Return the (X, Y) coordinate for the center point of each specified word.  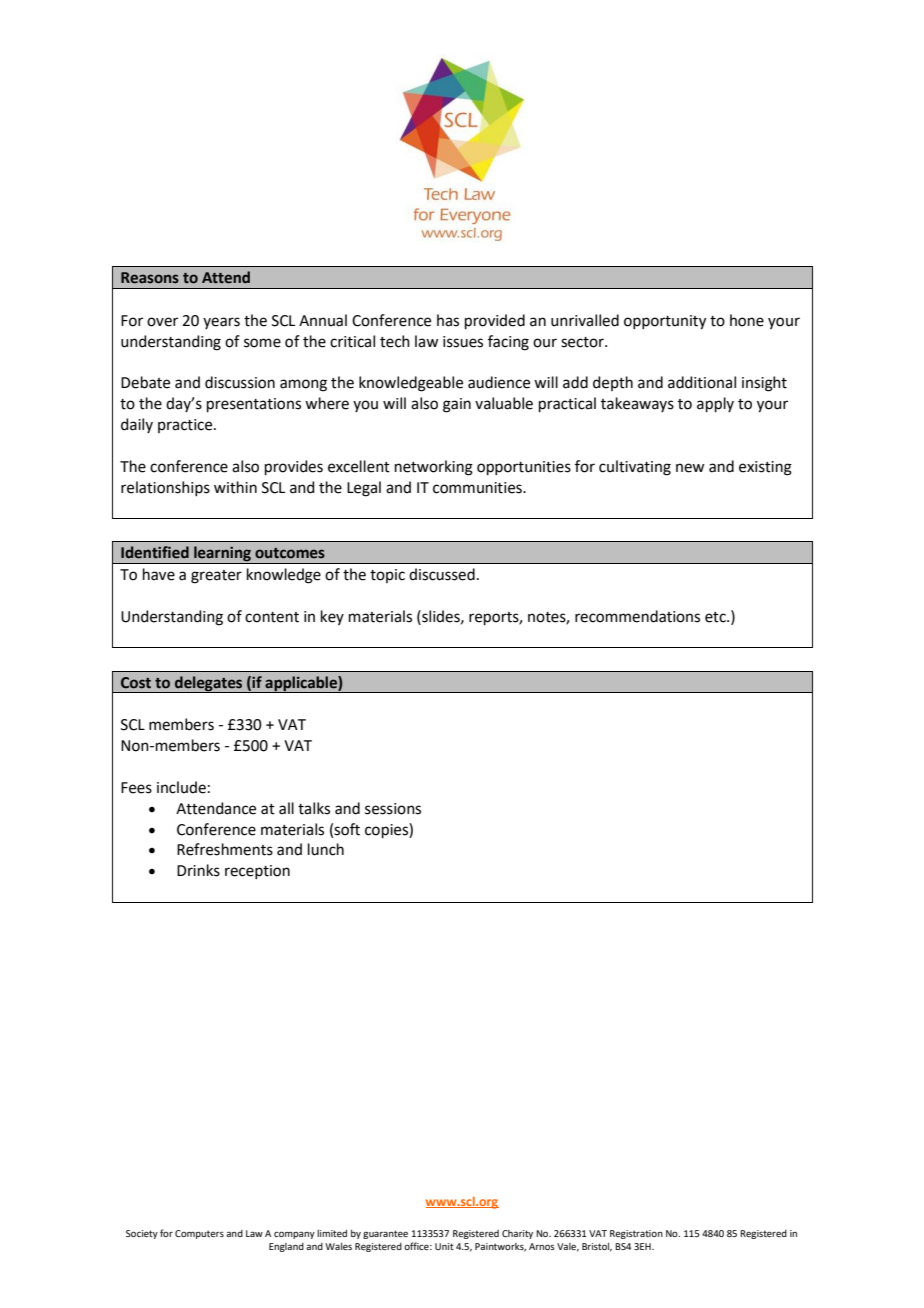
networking (434, 468)
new (690, 468)
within (235, 487)
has (448, 320)
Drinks (198, 870)
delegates (209, 684)
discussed (442, 574)
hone (747, 320)
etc (716, 617)
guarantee (385, 1234)
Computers (199, 1234)
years (221, 323)
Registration (636, 1234)
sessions (393, 809)
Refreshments (225, 849)
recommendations (637, 616)
